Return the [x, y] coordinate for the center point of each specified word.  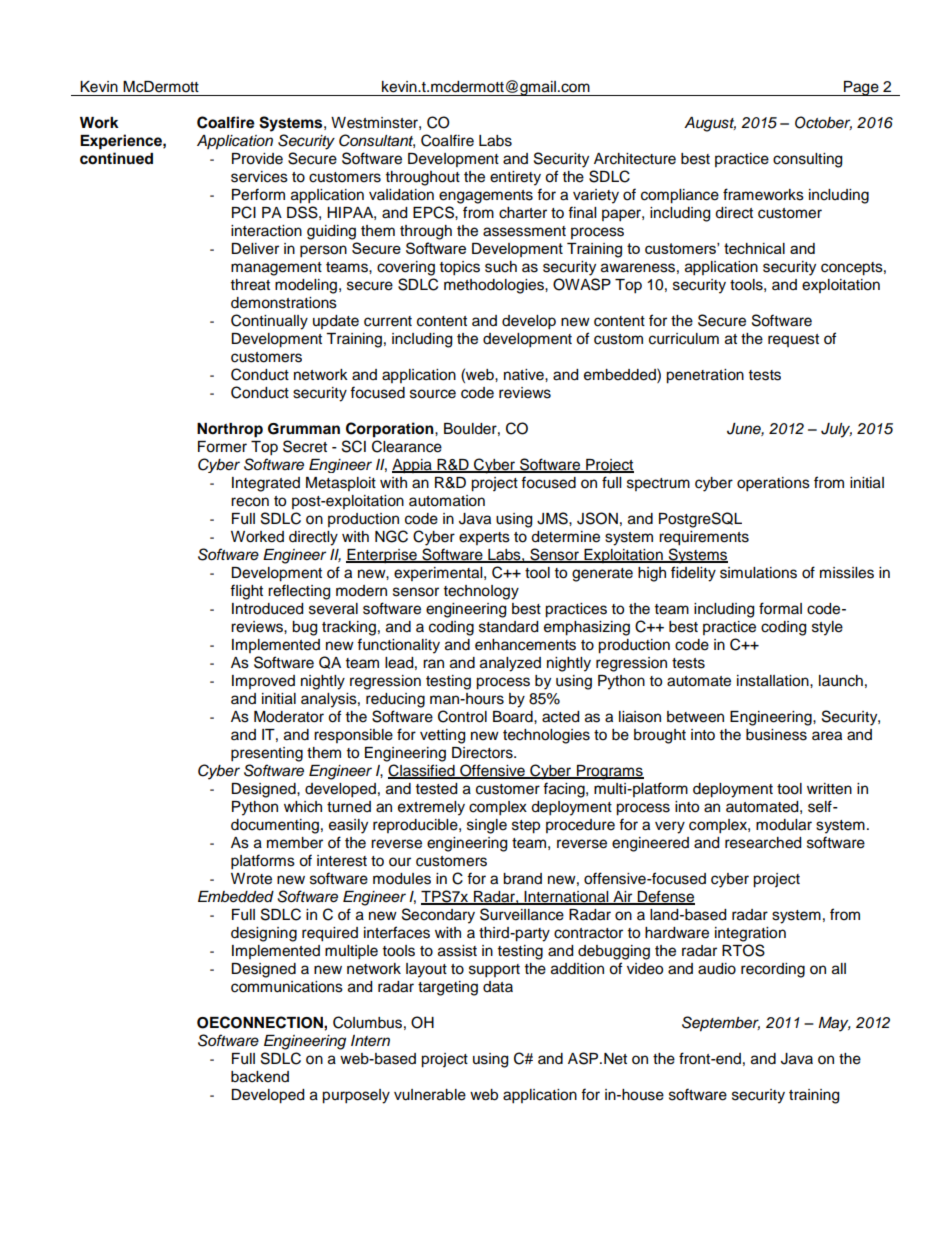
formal [780, 608]
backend [260, 1077]
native [525, 375]
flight [246, 592]
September [721, 1024]
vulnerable [430, 1095]
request [793, 340]
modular [784, 825]
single [487, 826]
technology [481, 592]
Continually [269, 322]
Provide [257, 159]
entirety [515, 178]
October [823, 123]
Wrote [251, 879]
